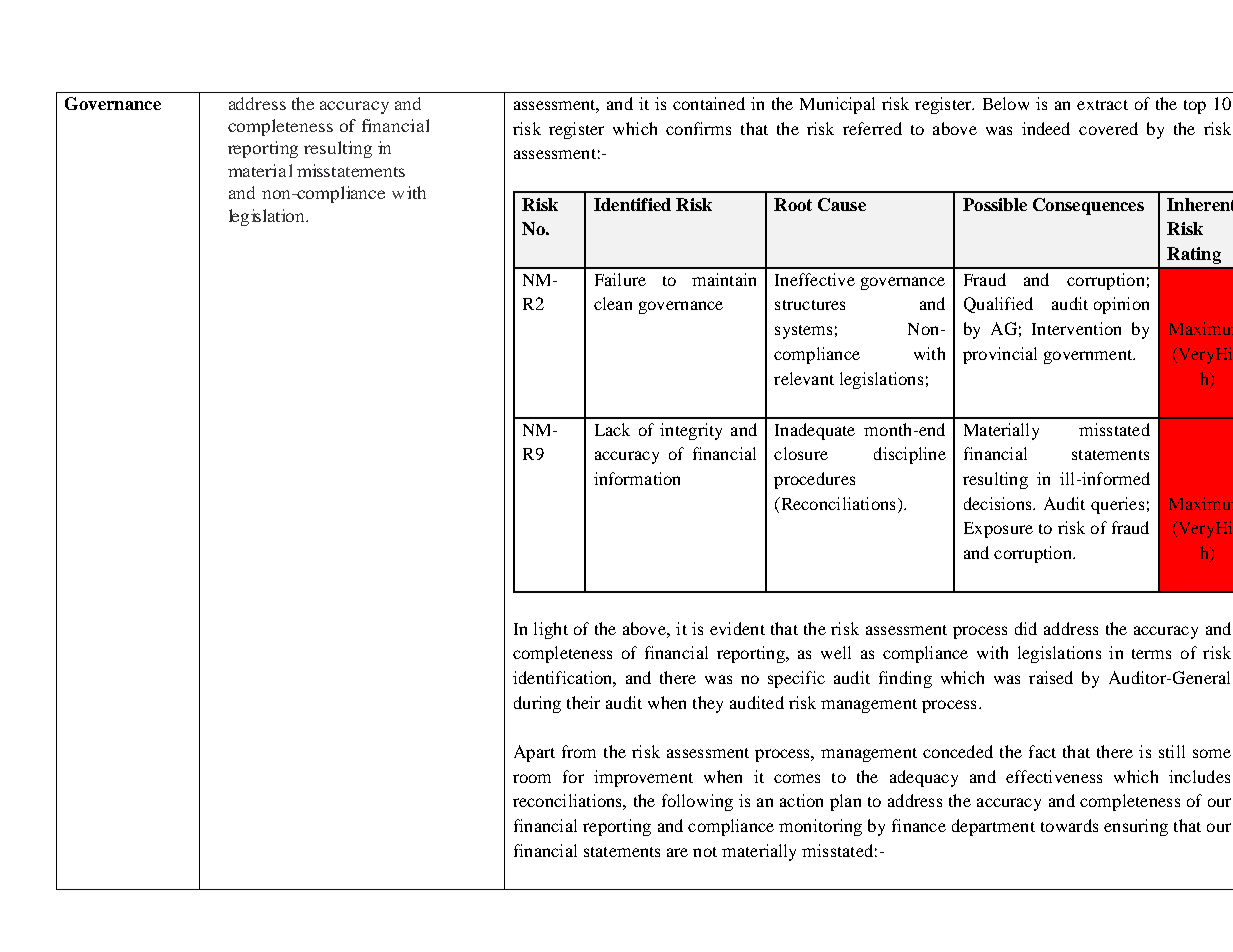 The image size is (1233, 952). I want to click on are, so click(677, 852).
